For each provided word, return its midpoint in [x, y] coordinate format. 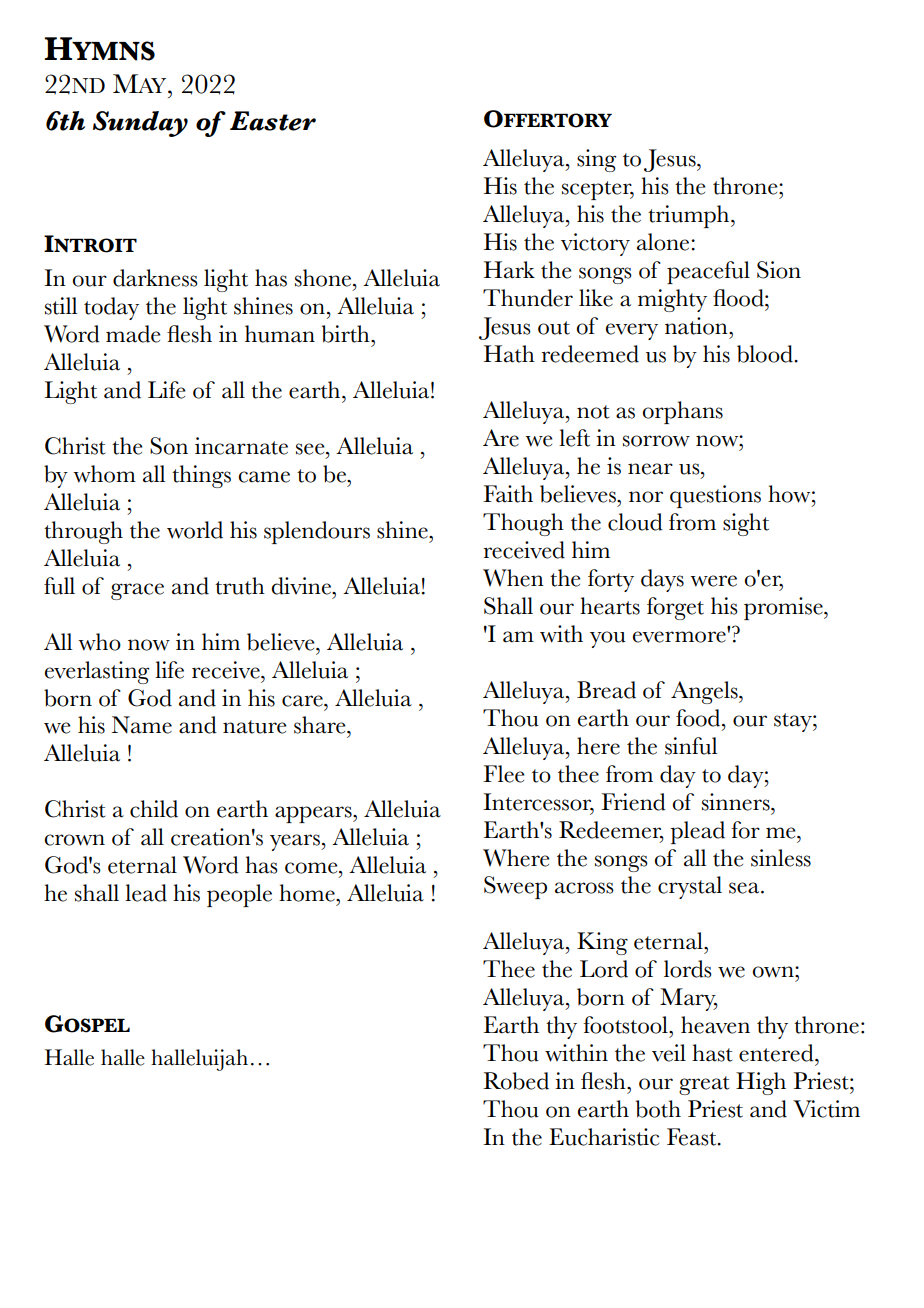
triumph [690, 216]
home [308, 893]
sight [746, 524]
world [195, 530]
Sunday [140, 124]
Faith [508, 494]
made [133, 334]
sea [745, 888]
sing [596, 160]
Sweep [515, 887]
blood [766, 354]
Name [142, 725]
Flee [504, 774]
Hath [509, 354]
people [239, 895]
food [699, 718]
